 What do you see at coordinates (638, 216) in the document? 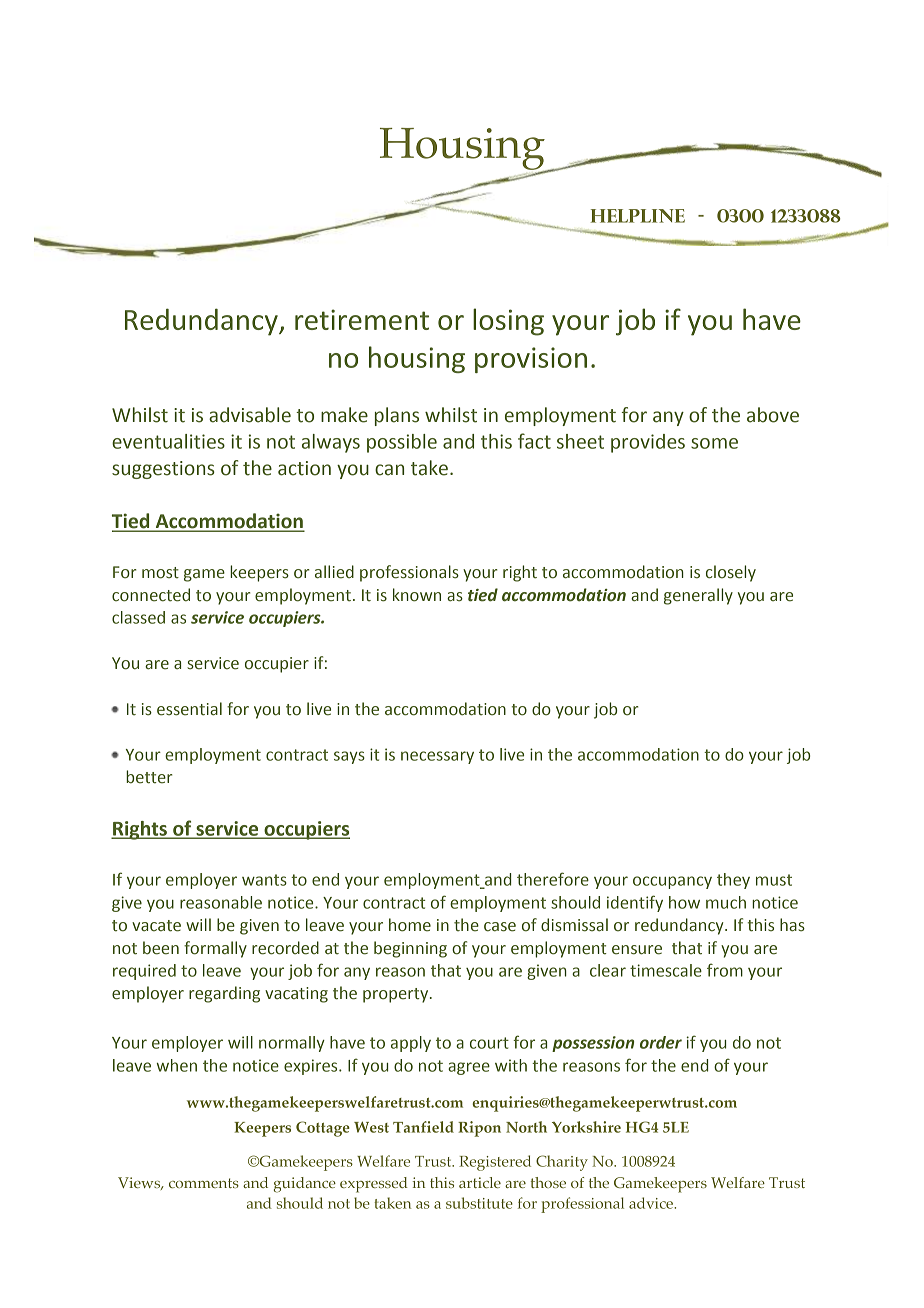
I see `HELPLINE` at bounding box center [638, 216].
